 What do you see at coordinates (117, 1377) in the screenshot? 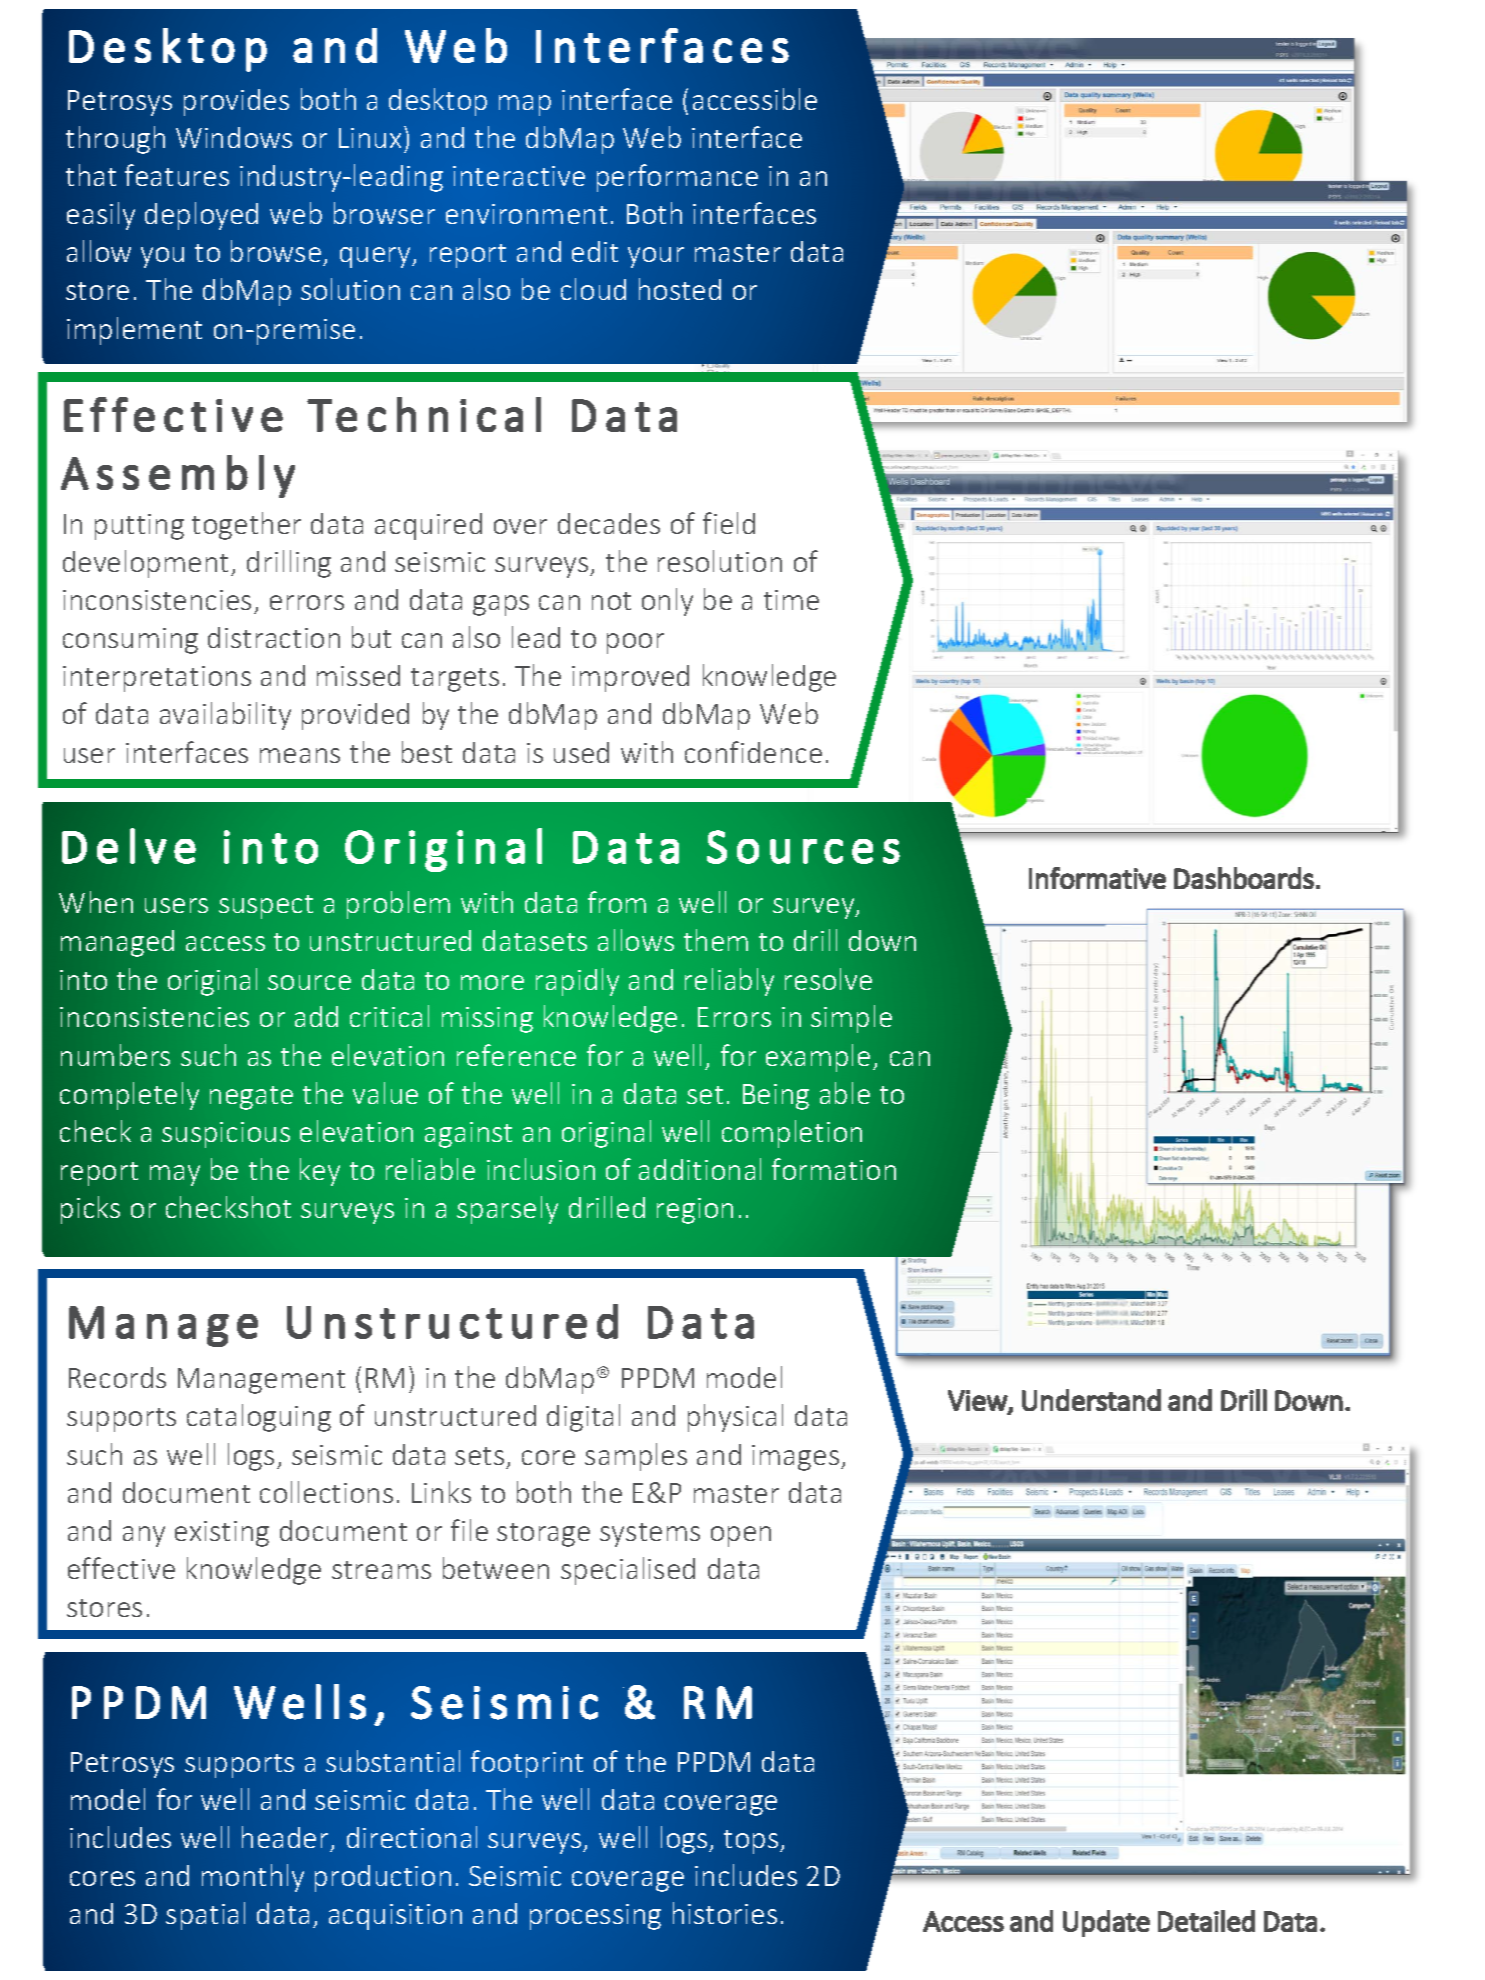
I see `Records` at bounding box center [117, 1377].
